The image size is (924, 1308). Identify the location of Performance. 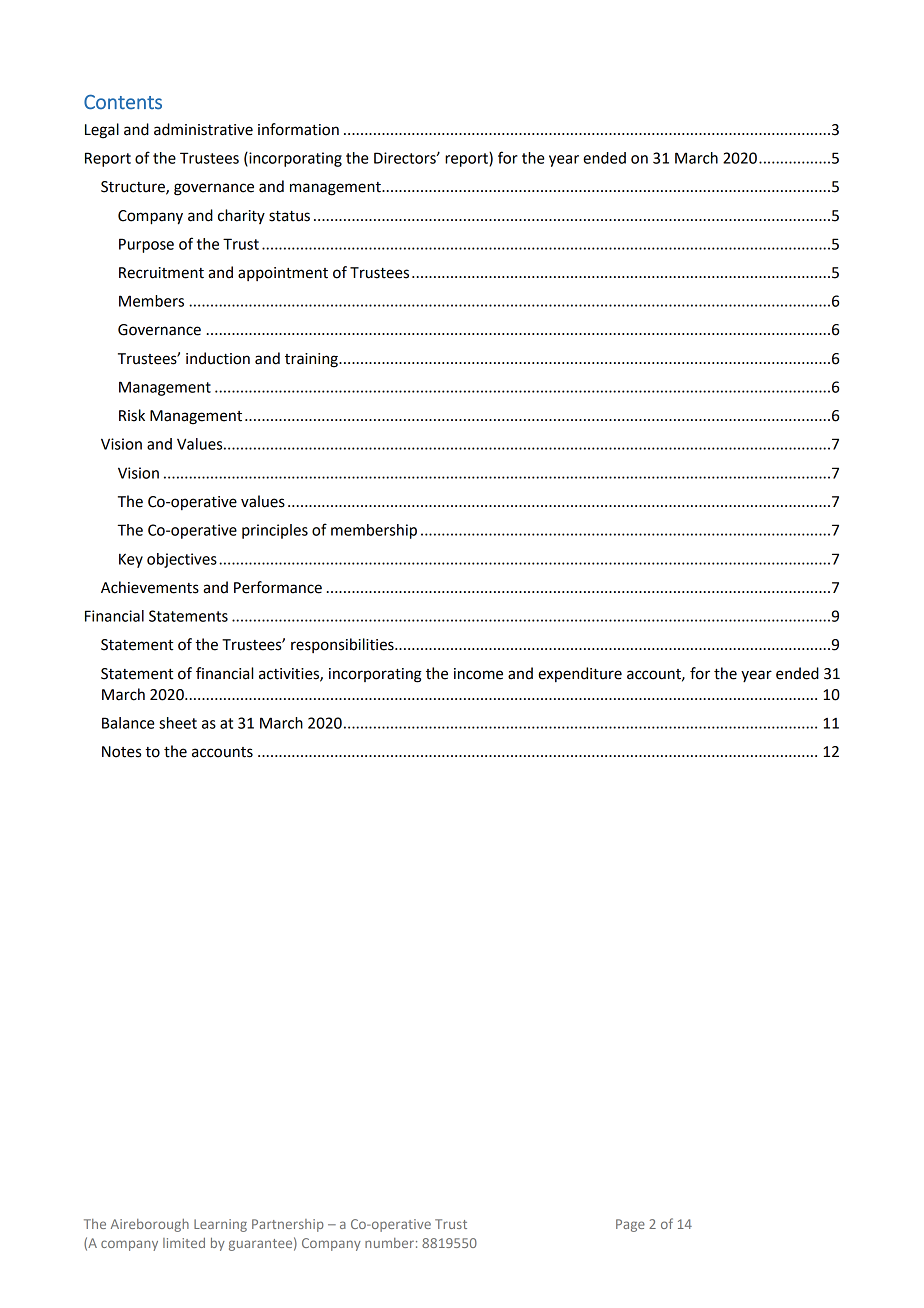
(278, 587).
